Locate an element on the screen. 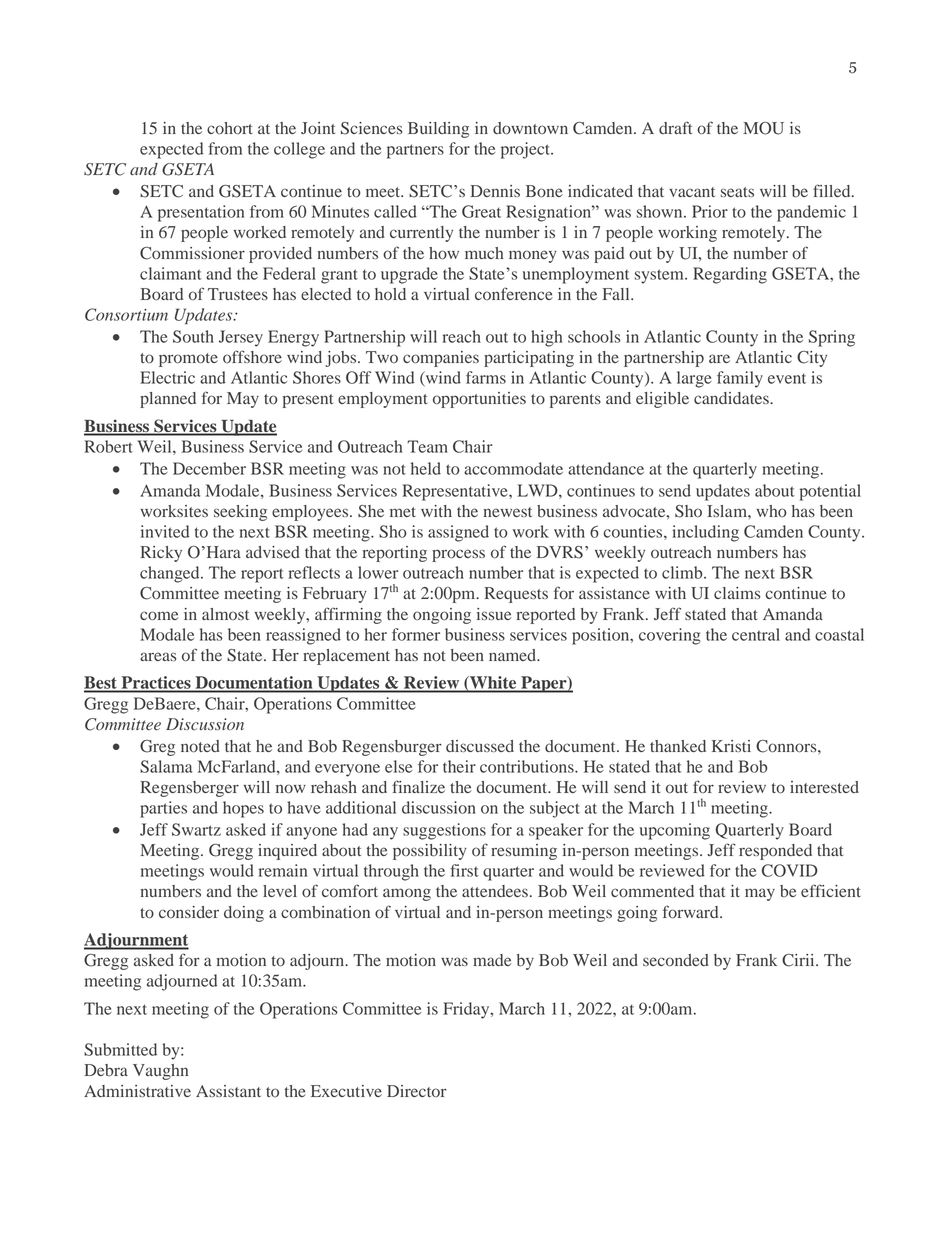  December is located at coordinates (209, 468).
